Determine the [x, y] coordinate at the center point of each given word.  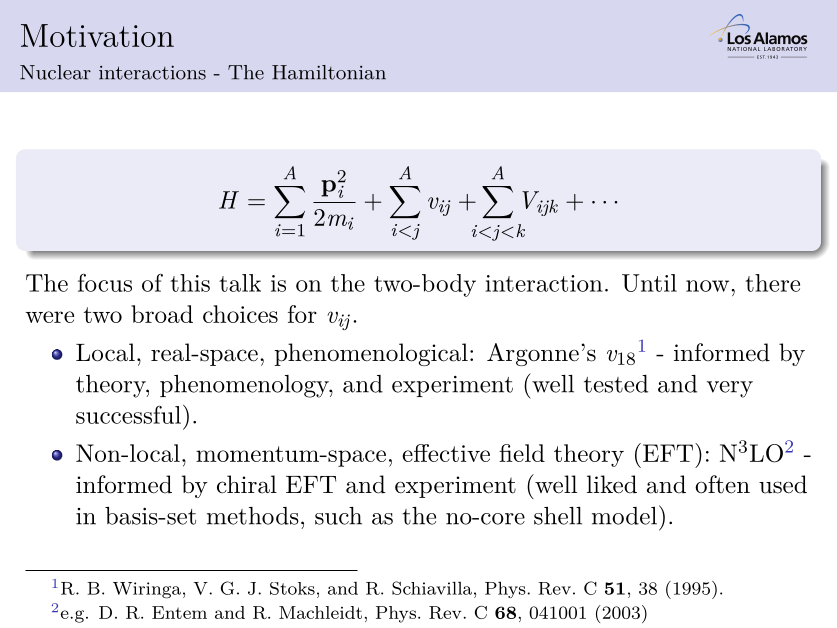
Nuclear [55, 72]
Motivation [97, 35]
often [722, 484]
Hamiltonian [329, 72]
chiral [247, 484]
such [338, 516]
